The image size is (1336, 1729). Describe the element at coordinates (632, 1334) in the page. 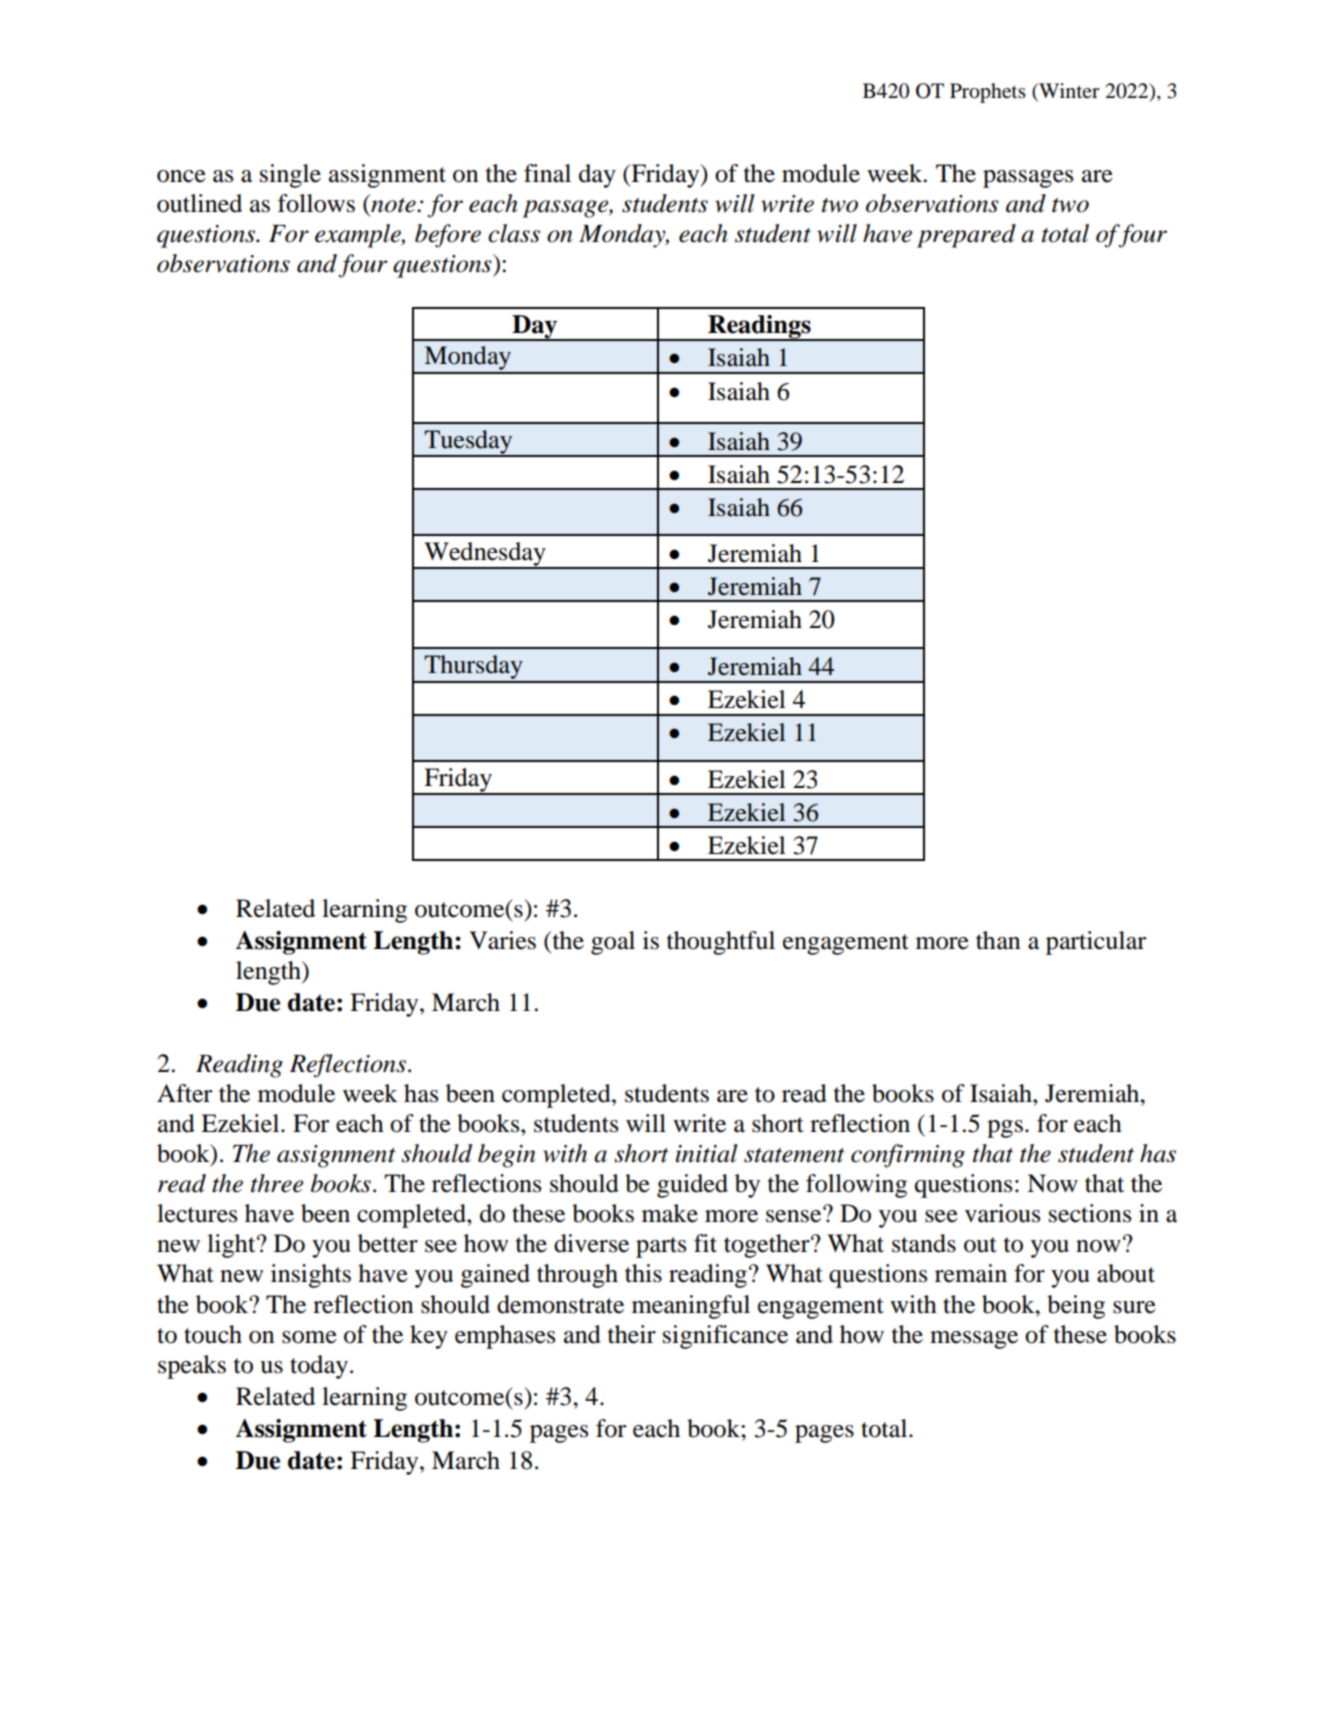

I see `their` at that location.
